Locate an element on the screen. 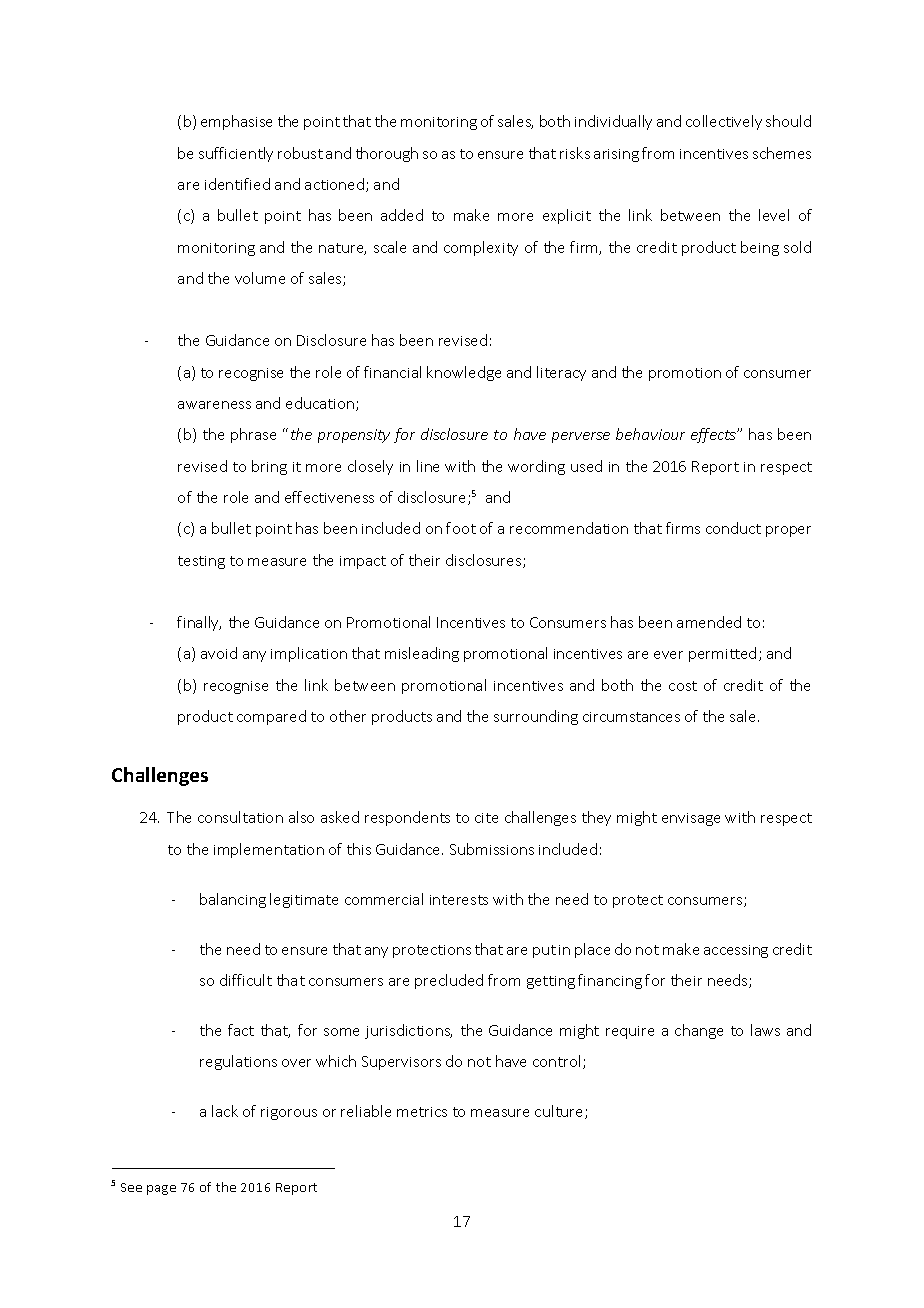 This screenshot has height=1308, width=924. permitted is located at coordinates (722, 654).
